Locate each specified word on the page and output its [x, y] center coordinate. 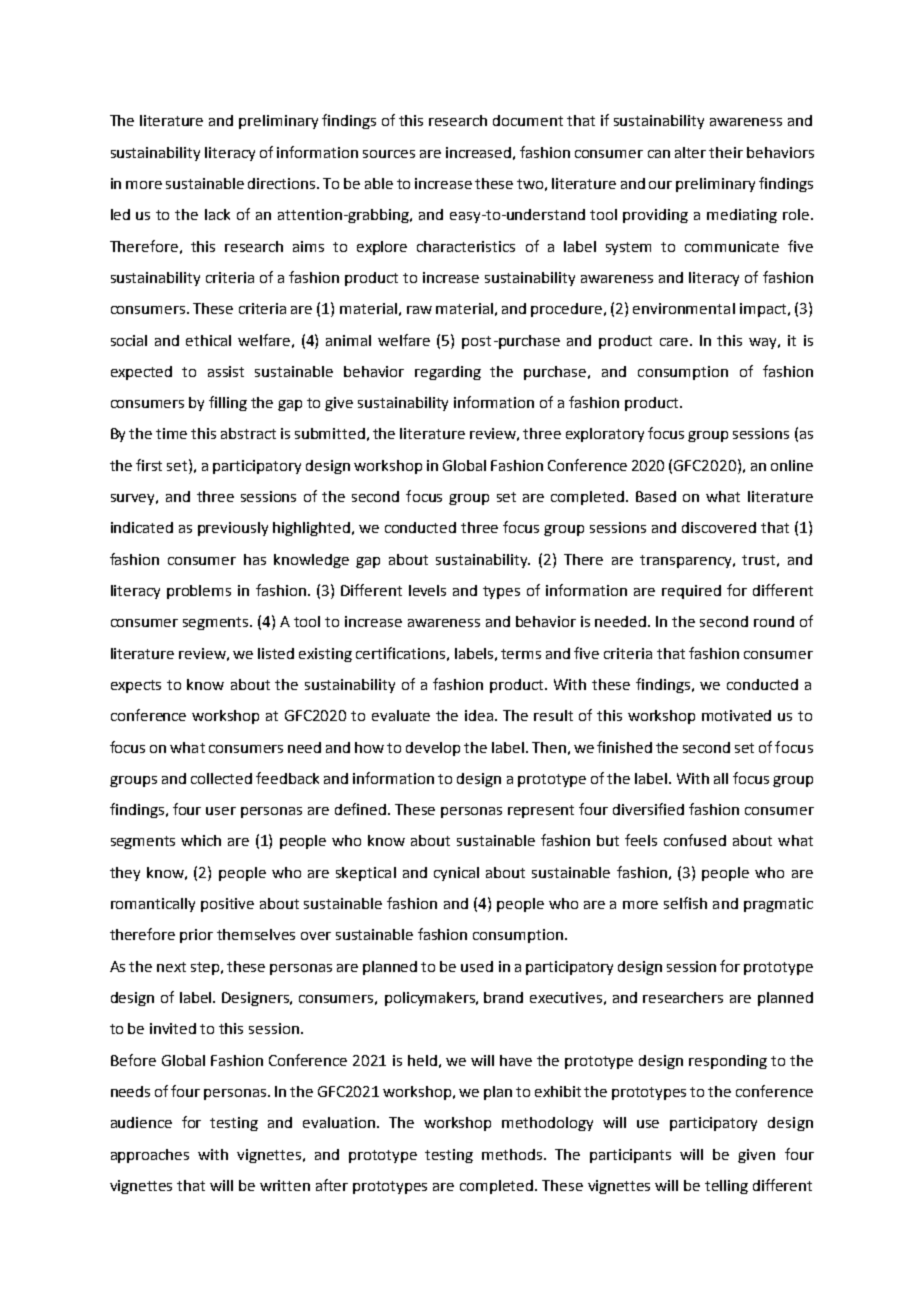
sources [389, 154]
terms [521, 654]
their [726, 152]
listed [276, 653]
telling [726, 1187]
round [774, 621]
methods [513, 1154]
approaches [150, 1156]
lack [217, 214]
